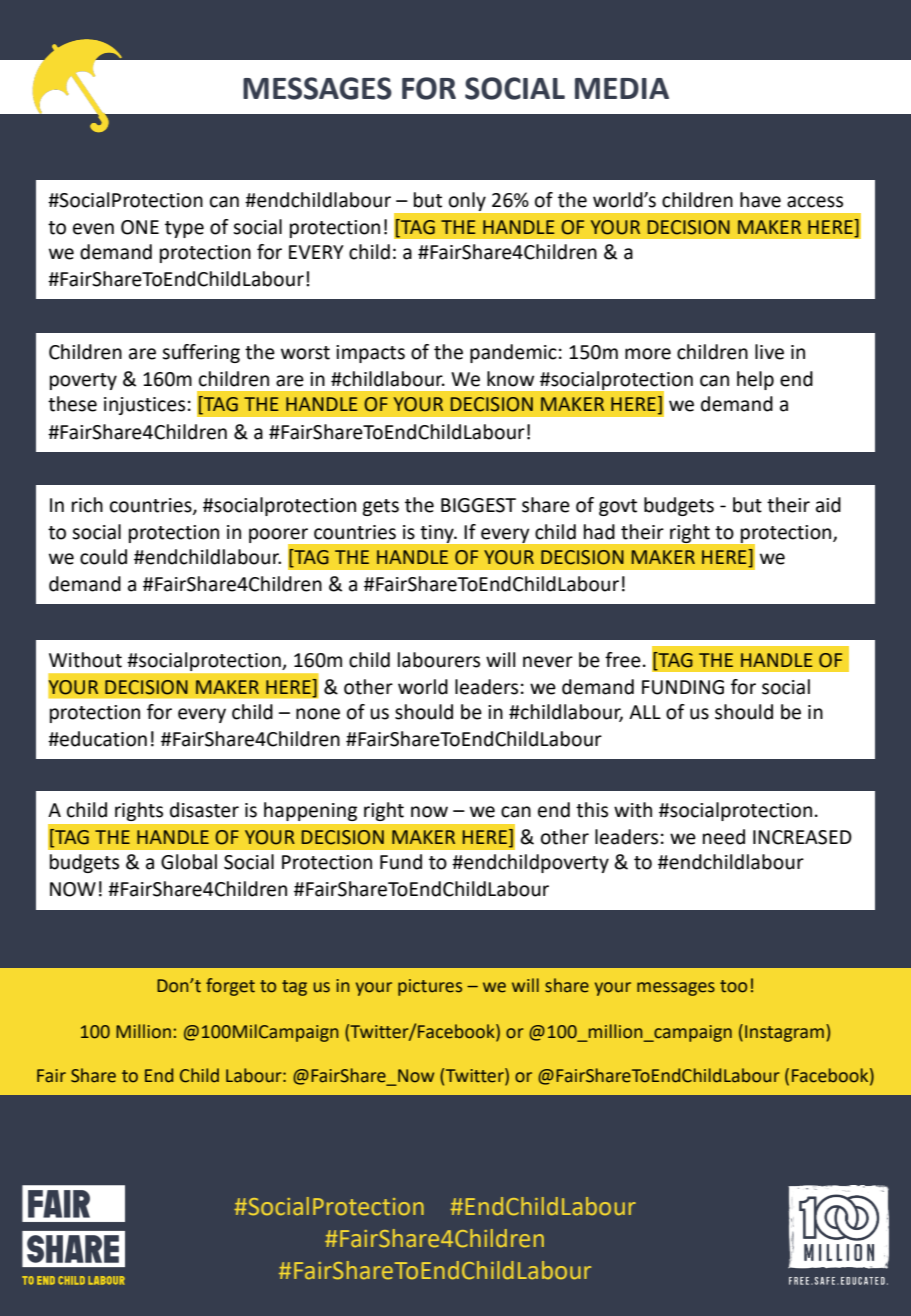 This document has width=911, height=1316. Describe the element at coordinates (103, 557) in the document. I see `could` at that location.
